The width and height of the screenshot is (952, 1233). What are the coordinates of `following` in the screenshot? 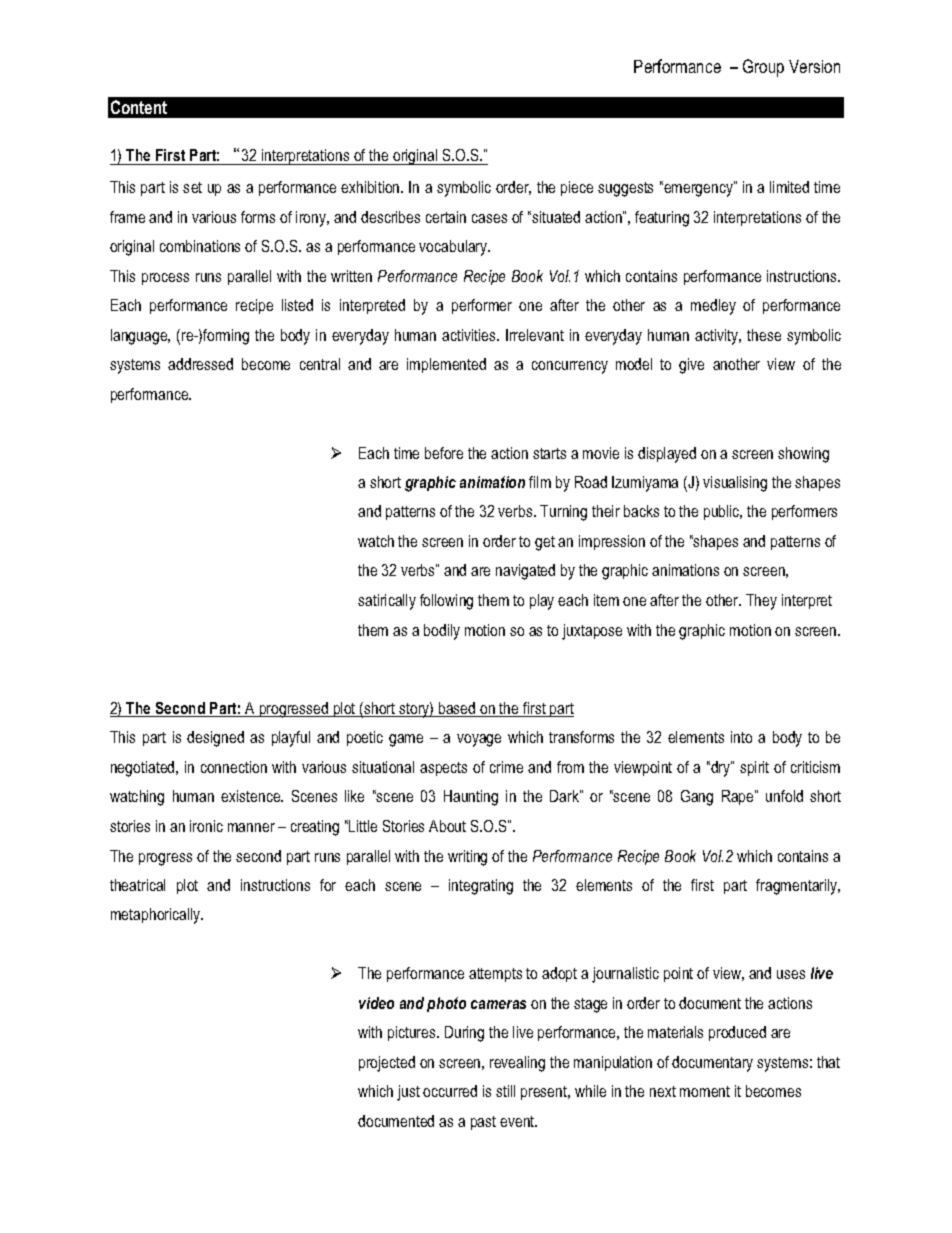 It's located at (446, 602).
